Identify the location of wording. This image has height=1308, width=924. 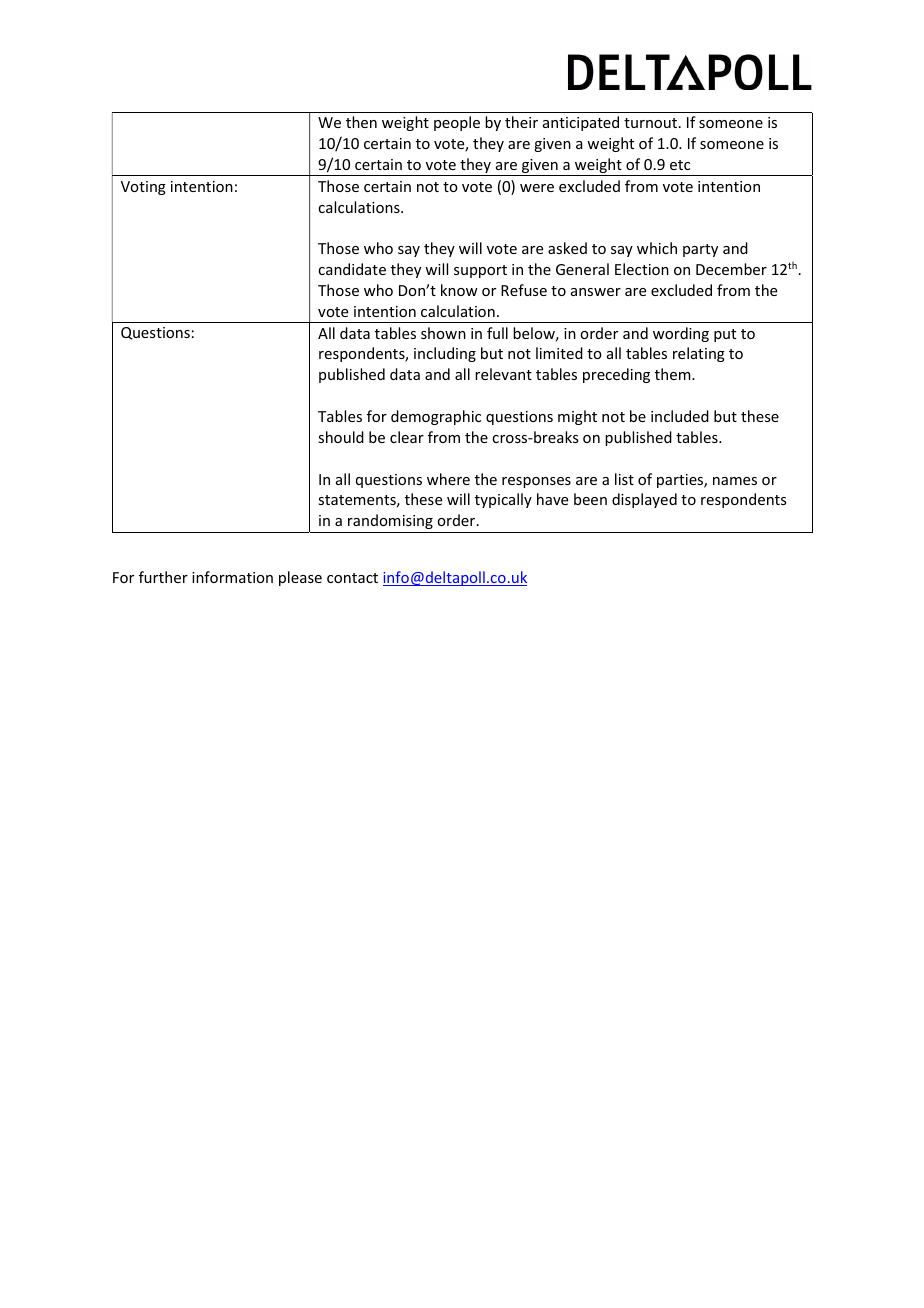
(681, 334).
